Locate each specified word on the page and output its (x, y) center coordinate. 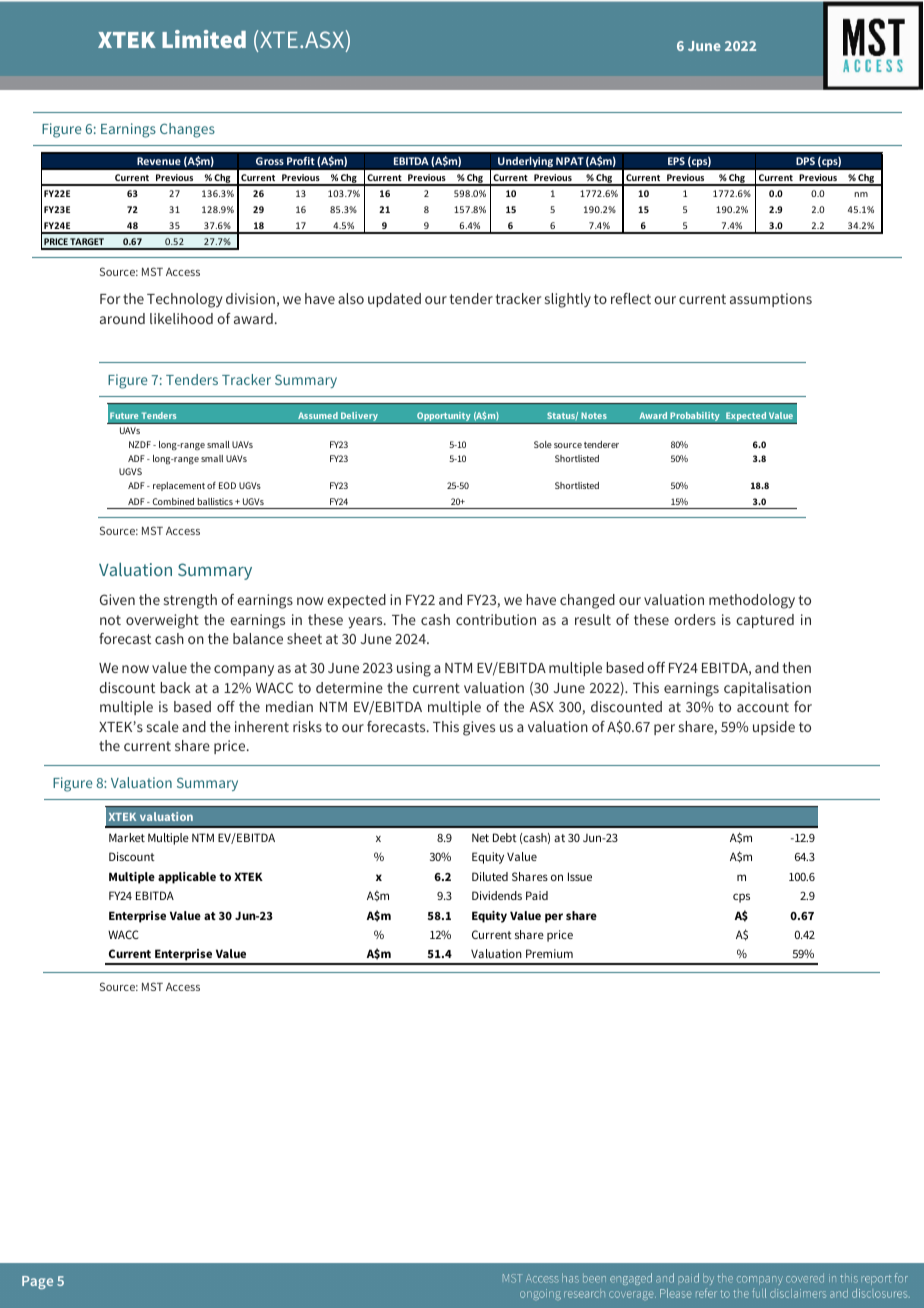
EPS (676, 161)
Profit (301, 161)
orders (695, 619)
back (175, 687)
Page (37, 1282)
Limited (204, 39)
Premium (549, 953)
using (414, 669)
